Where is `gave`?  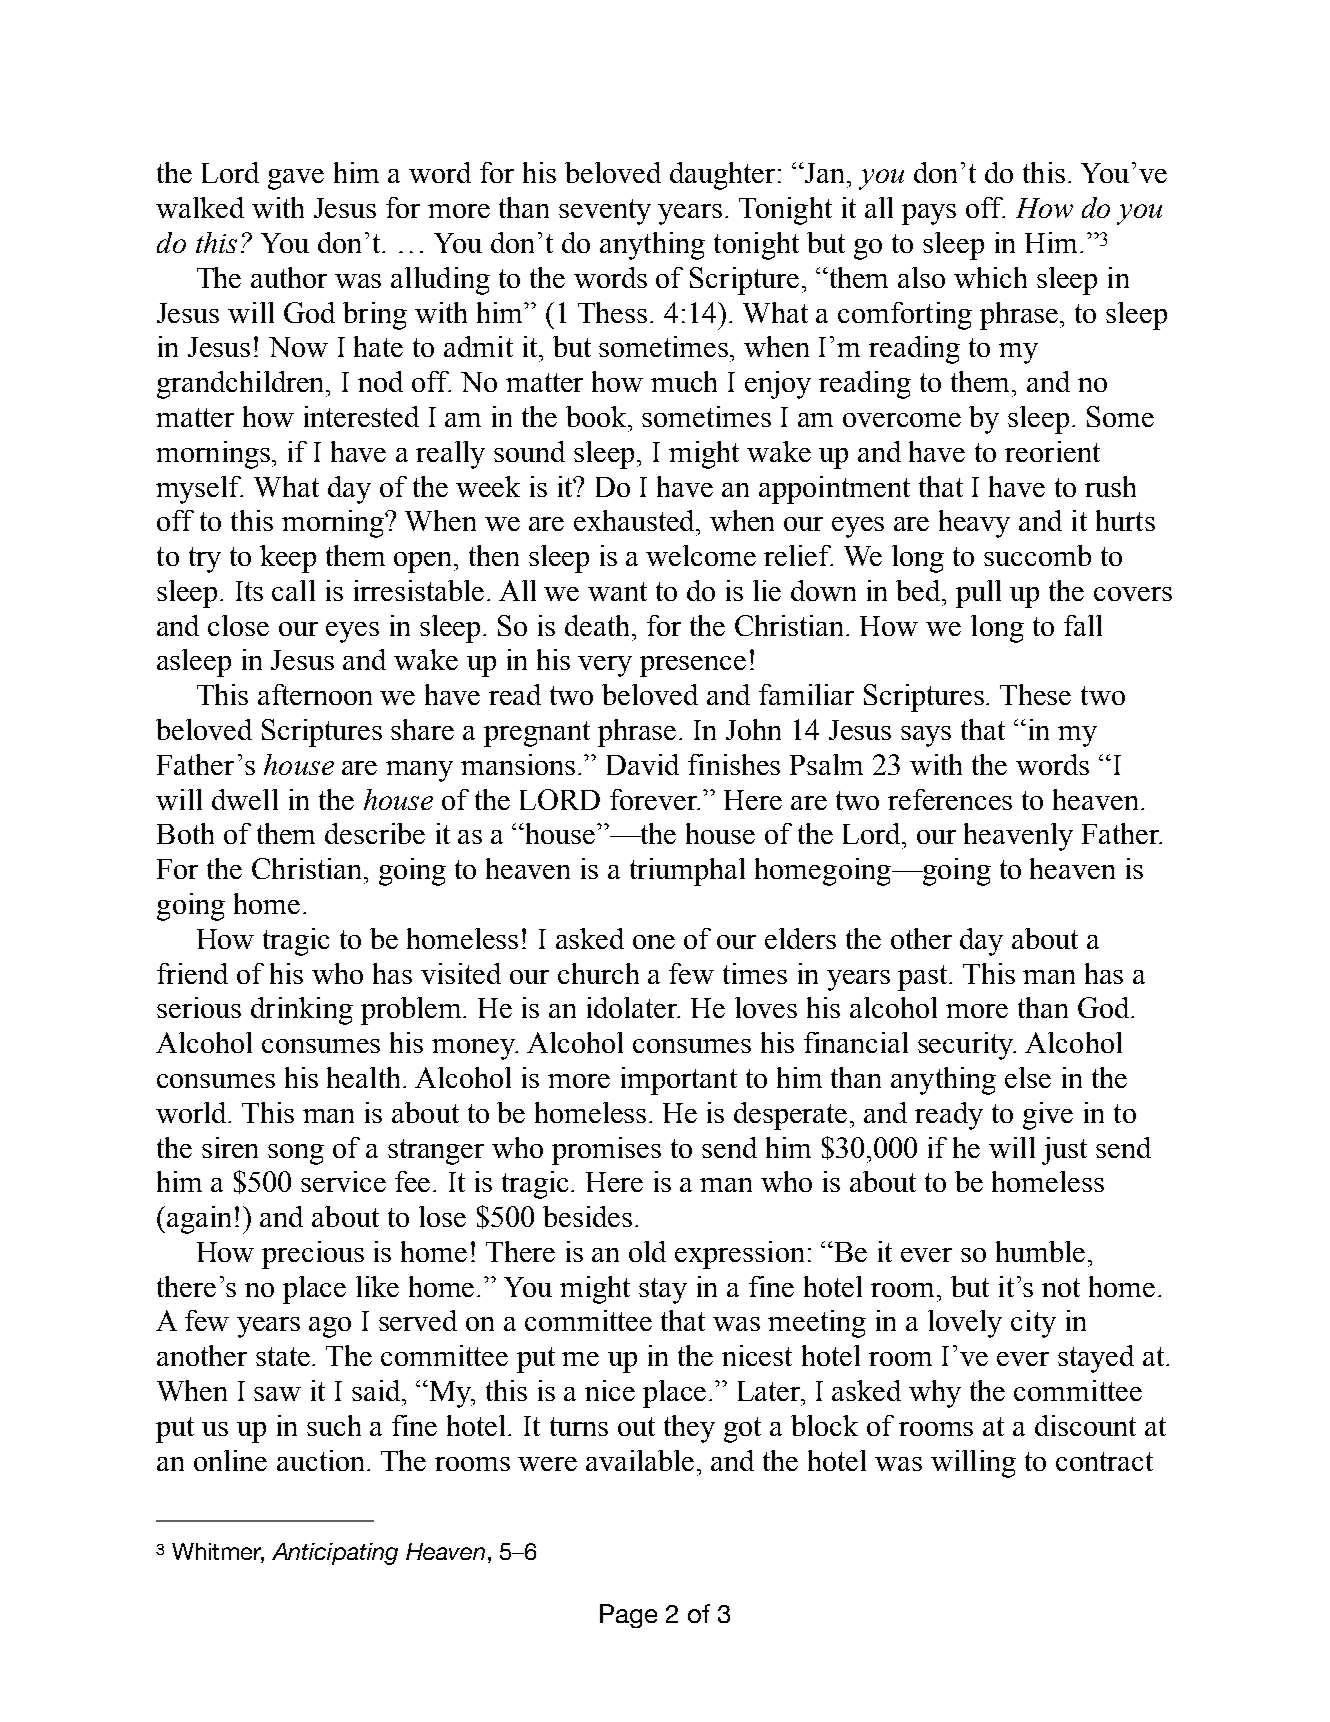 gave is located at coordinates (296, 179).
